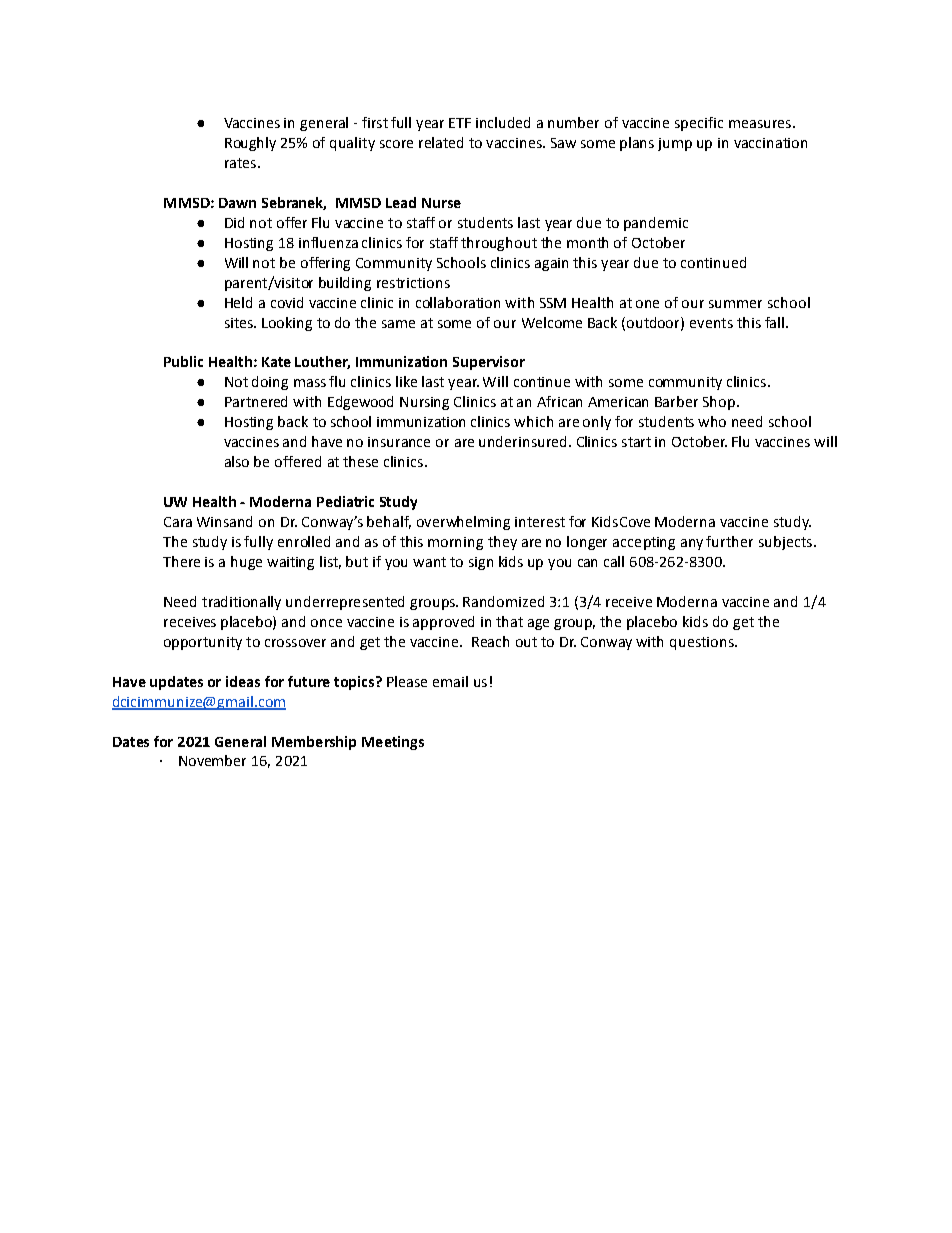 This document has height=1233, width=952. What do you see at coordinates (441, 142) in the document?
I see `related` at bounding box center [441, 142].
